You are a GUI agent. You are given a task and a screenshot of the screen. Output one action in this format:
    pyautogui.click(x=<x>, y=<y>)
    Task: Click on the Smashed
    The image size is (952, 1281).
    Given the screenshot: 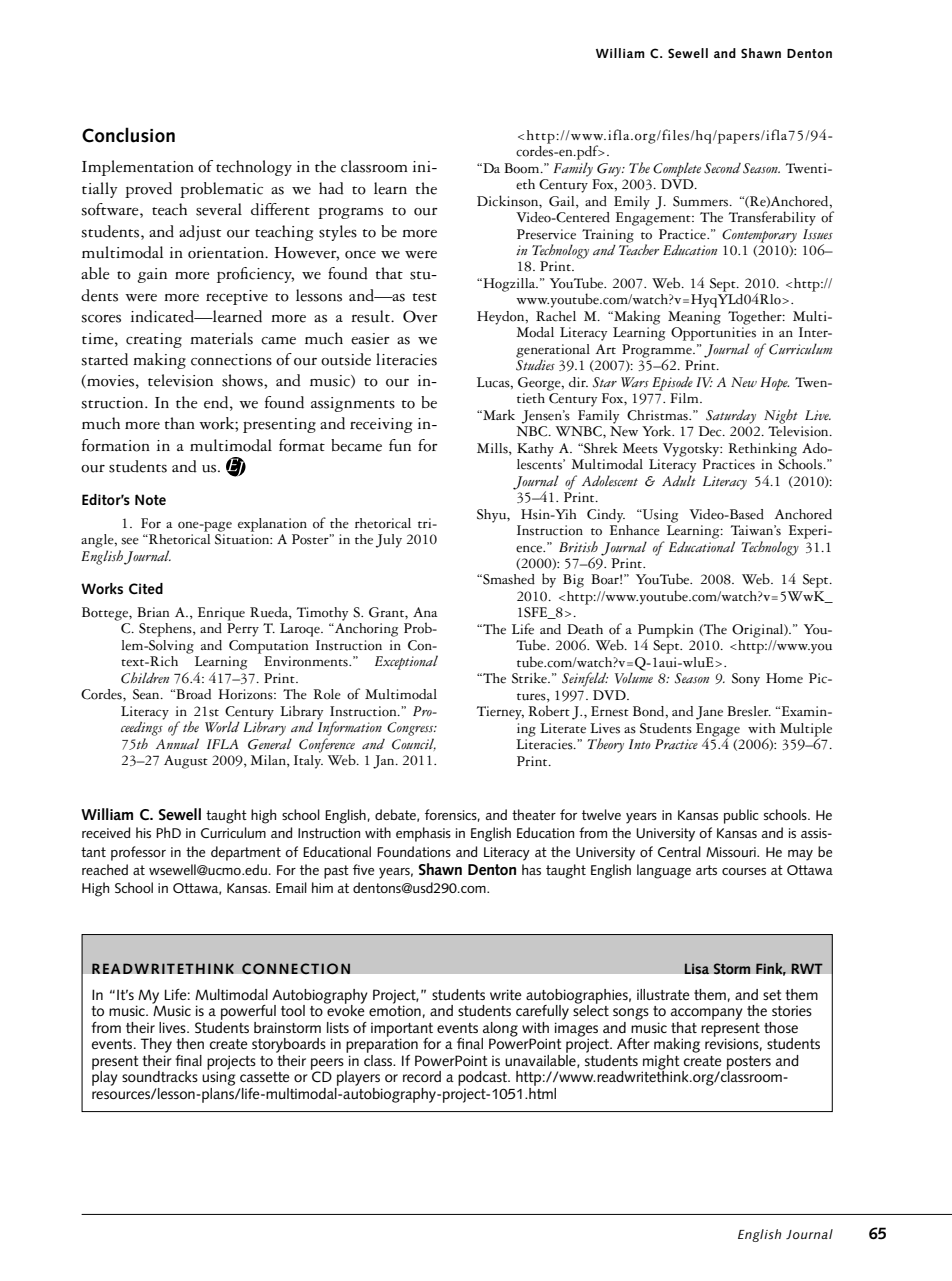 What is the action you would take?
    pyautogui.click(x=508, y=579)
